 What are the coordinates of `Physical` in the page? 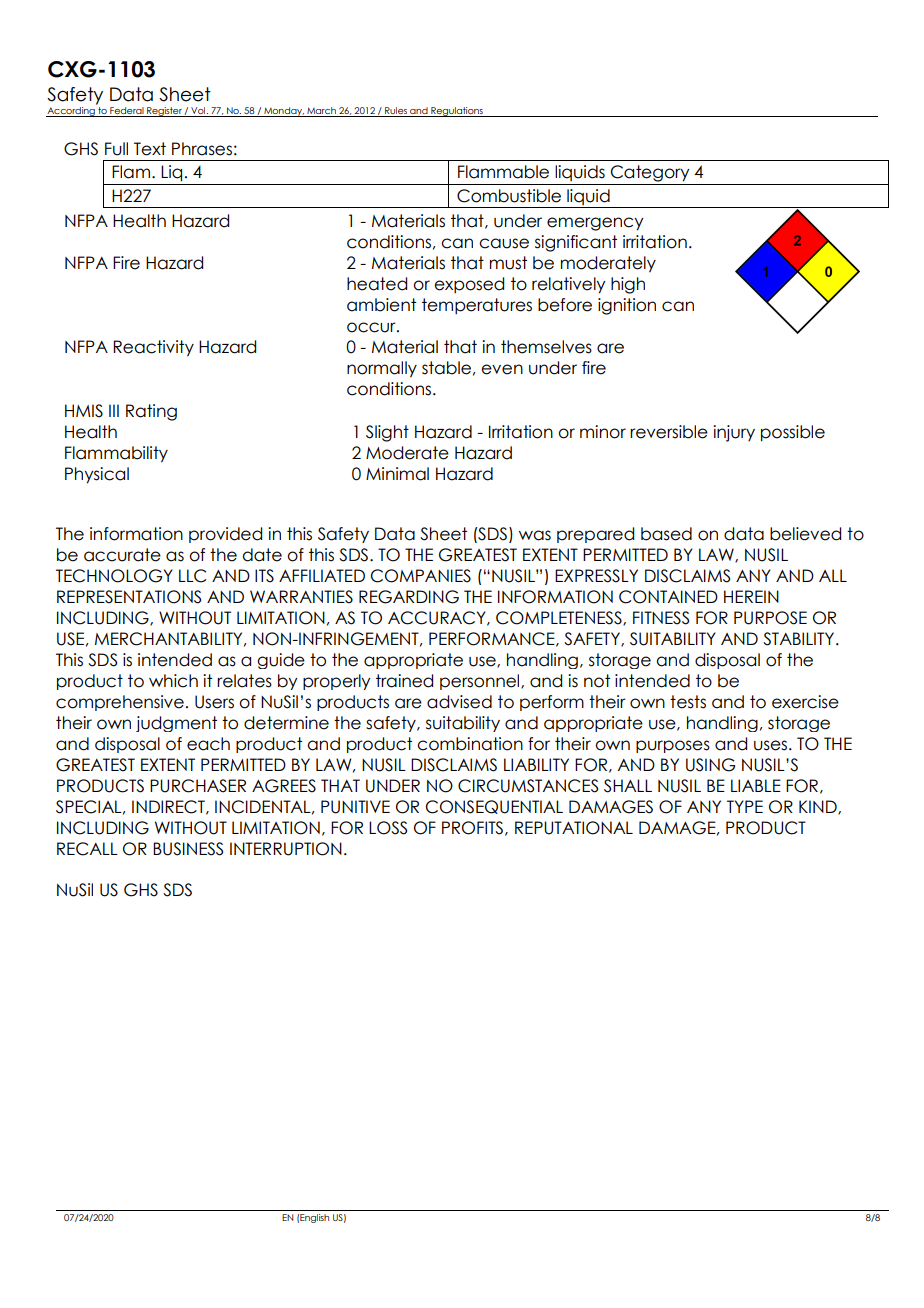 It's located at (97, 475).
